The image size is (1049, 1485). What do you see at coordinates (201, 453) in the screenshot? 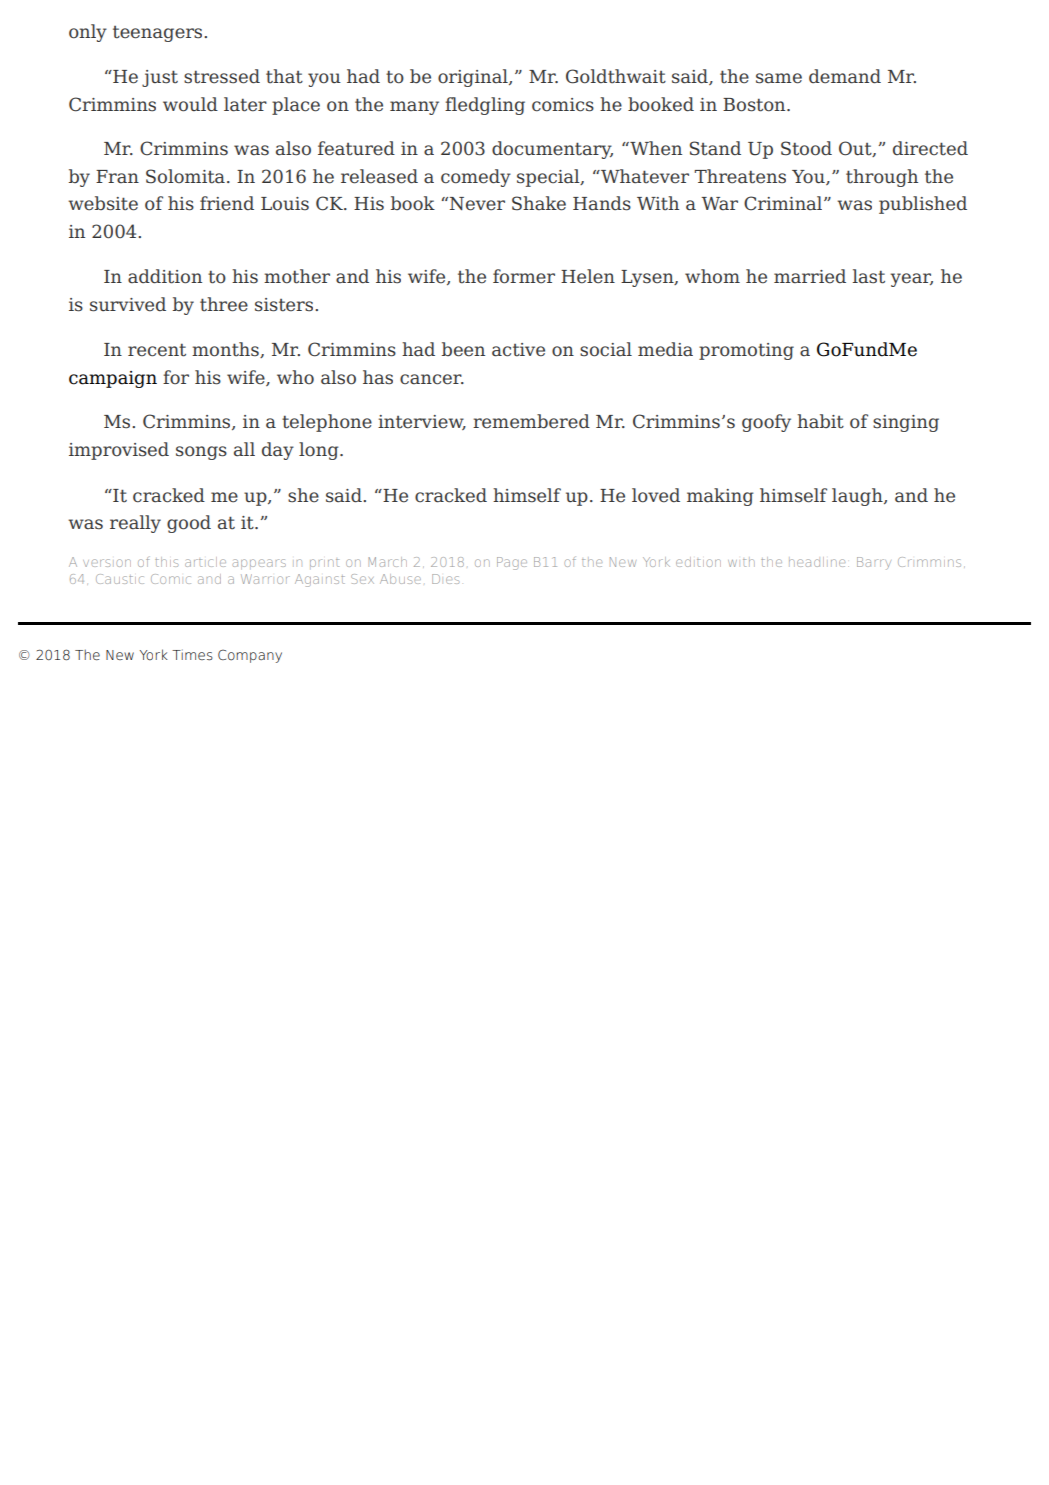
I see `songs` at bounding box center [201, 453].
